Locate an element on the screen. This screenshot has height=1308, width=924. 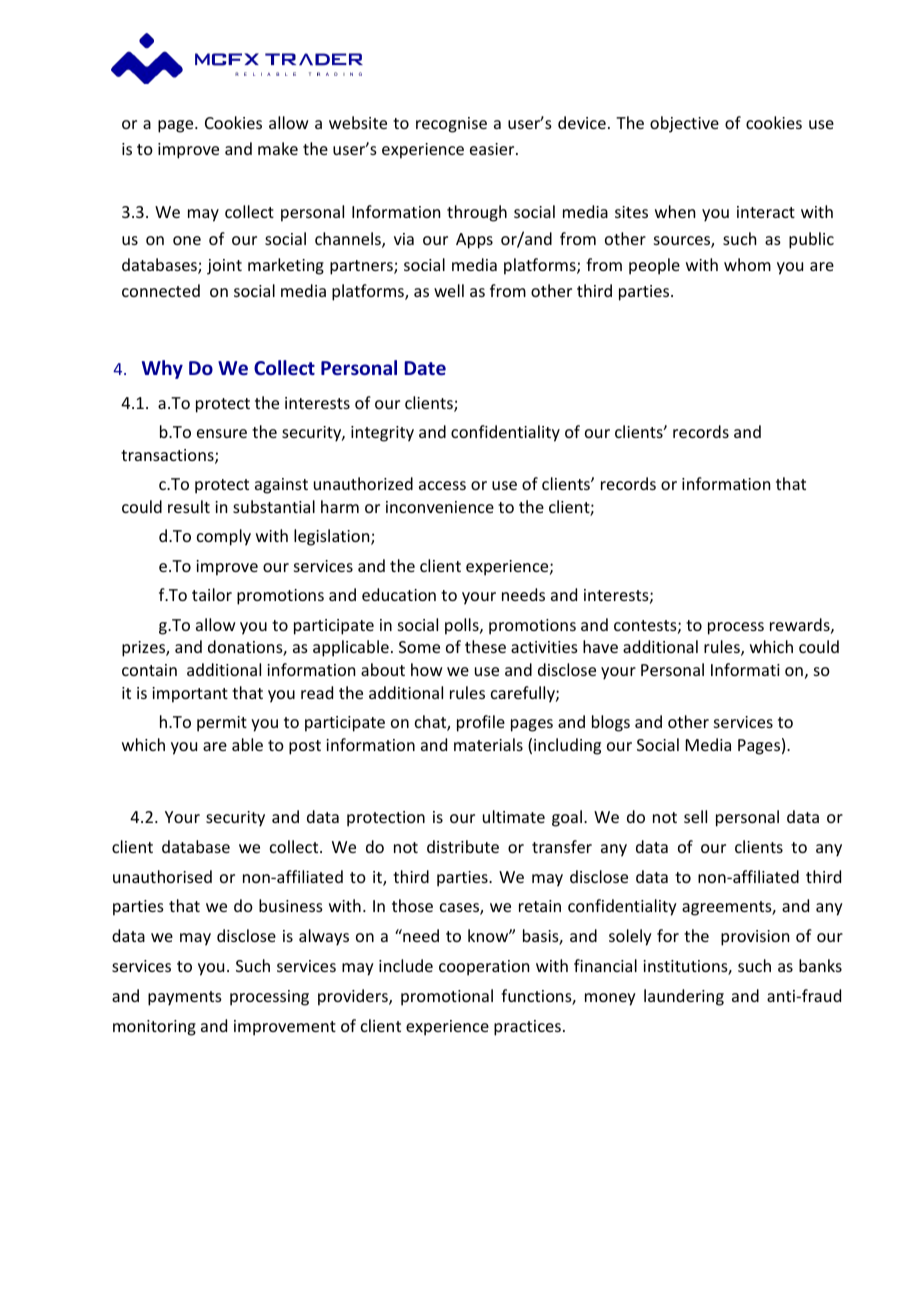
ensure is located at coordinates (222, 433).
